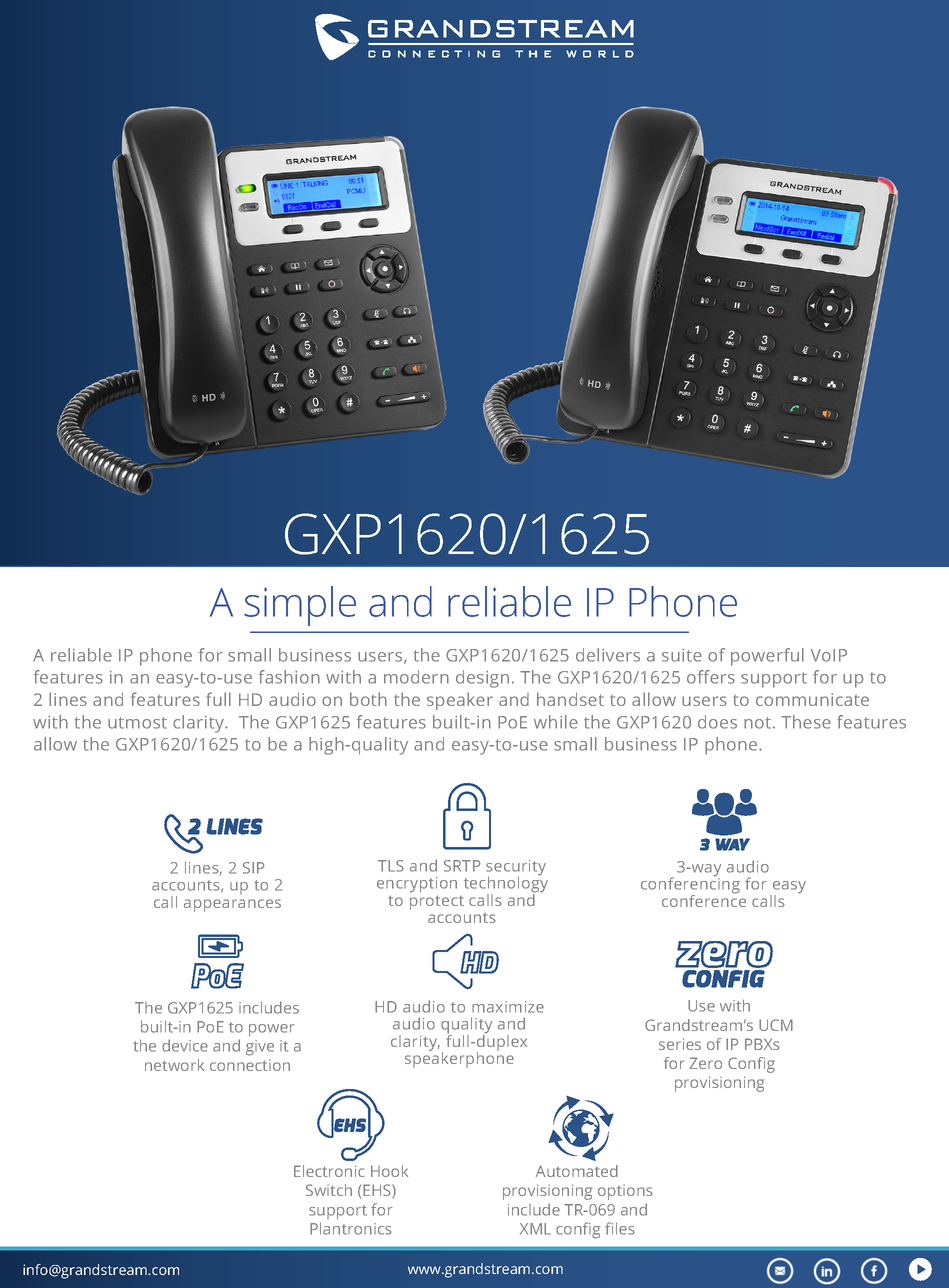  Describe the element at coordinates (535, 1229) in the image. I see `XML` at that location.
